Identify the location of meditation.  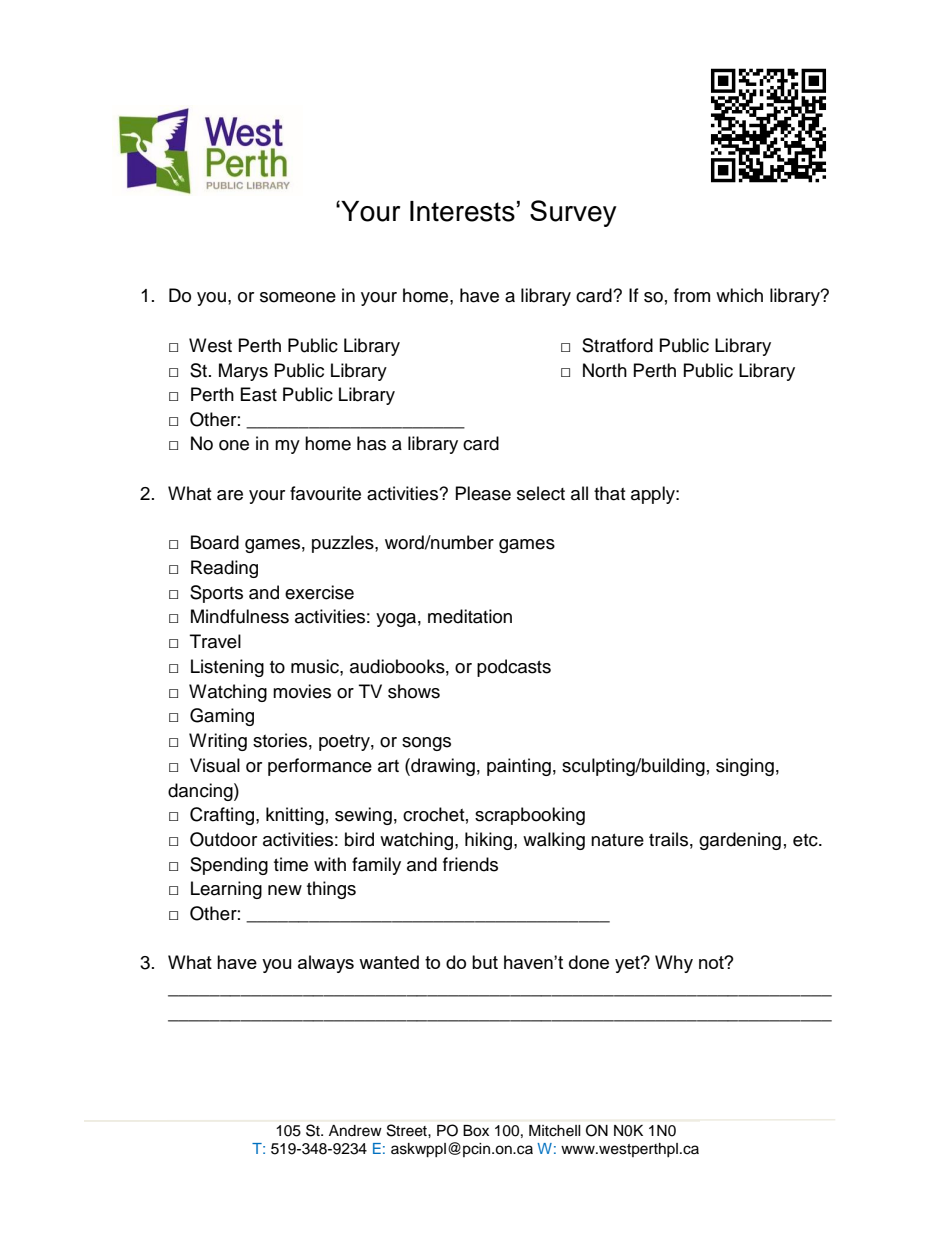
(470, 616).
